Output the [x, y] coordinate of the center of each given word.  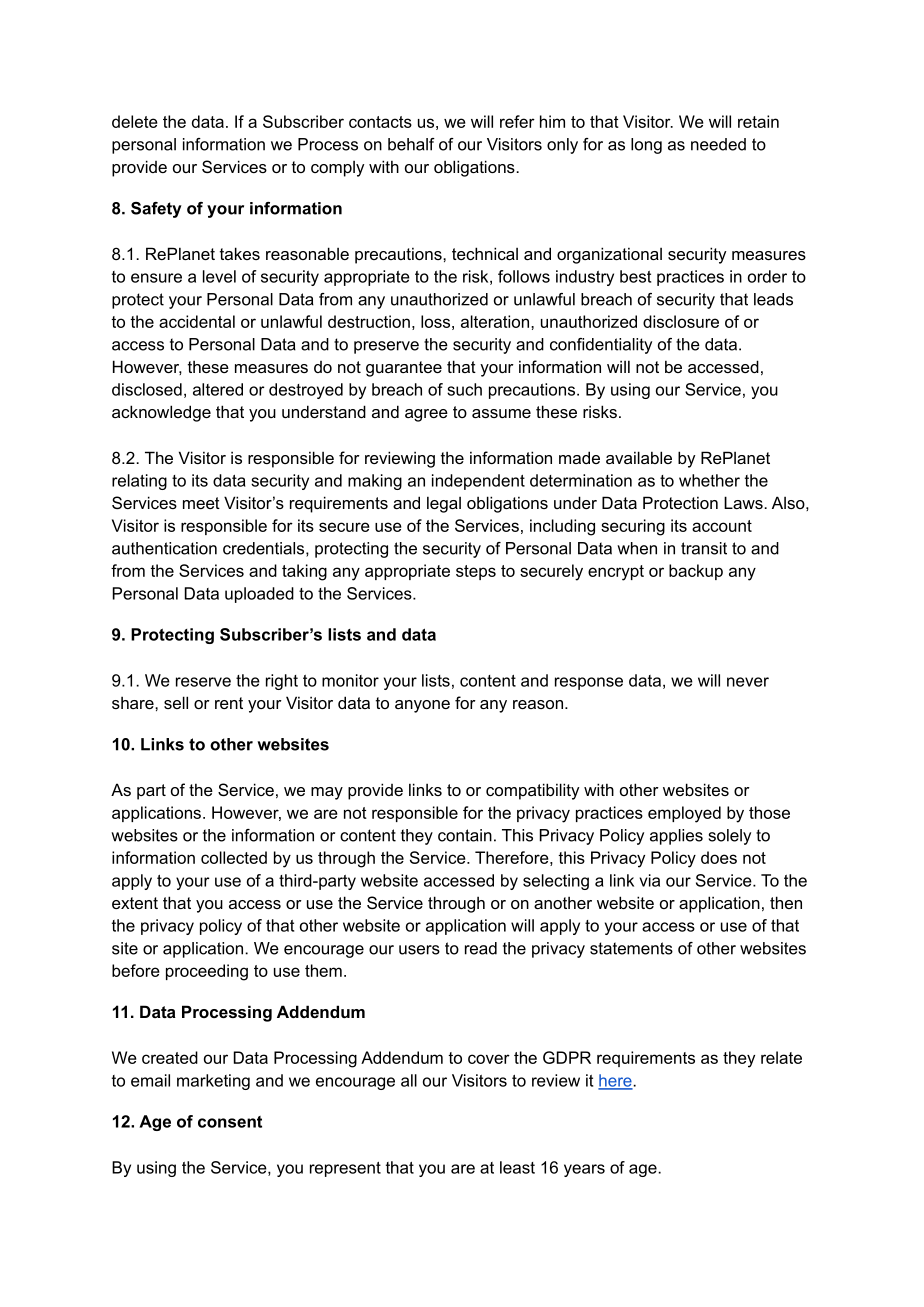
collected [234, 857]
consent [230, 1122]
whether [709, 480]
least [517, 1167]
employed [684, 814]
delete [135, 121]
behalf [411, 144]
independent [478, 482]
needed [718, 144]
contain [465, 835]
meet [201, 503]
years [584, 1170]
